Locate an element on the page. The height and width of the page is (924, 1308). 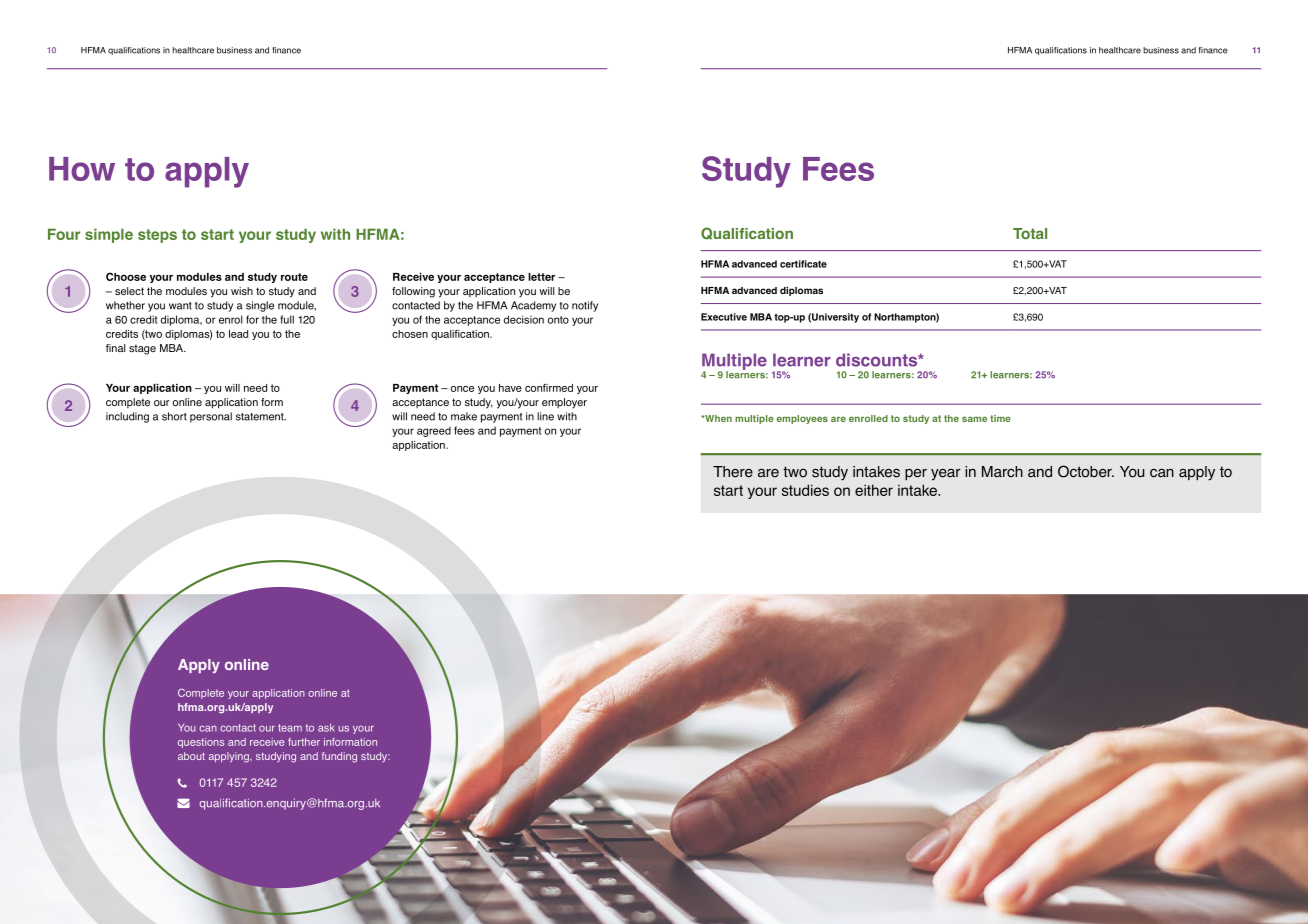
There is located at coordinates (733, 472).
